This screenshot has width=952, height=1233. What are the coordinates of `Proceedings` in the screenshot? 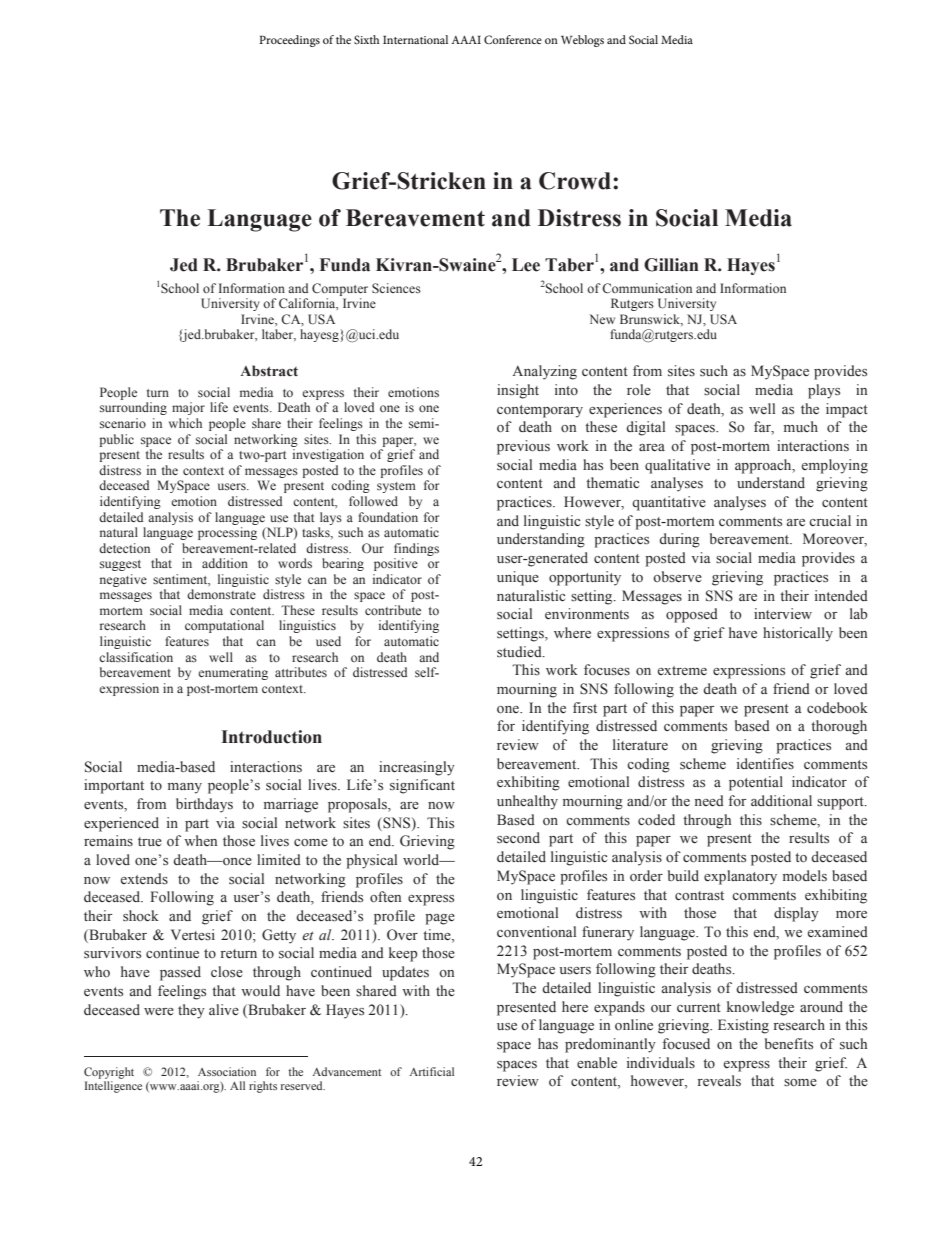 It's located at (289, 41).
